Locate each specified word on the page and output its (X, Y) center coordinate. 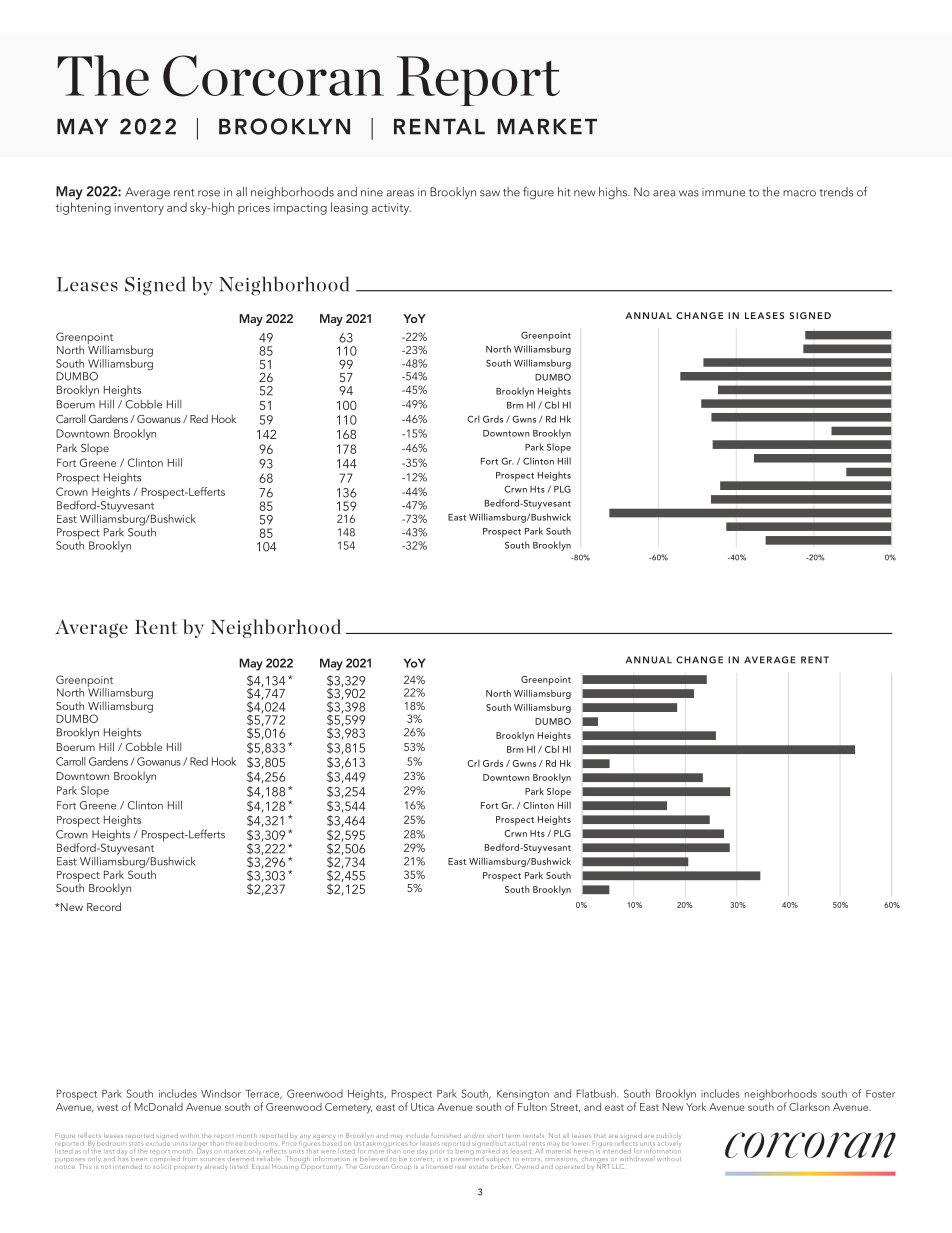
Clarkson (809, 1106)
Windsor (221, 1093)
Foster (880, 1094)
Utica (422, 1107)
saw (490, 193)
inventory (139, 209)
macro (799, 193)
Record (104, 906)
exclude (158, 1142)
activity (391, 209)
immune (723, 192)
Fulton (532, 1106)
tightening (83, 208)
